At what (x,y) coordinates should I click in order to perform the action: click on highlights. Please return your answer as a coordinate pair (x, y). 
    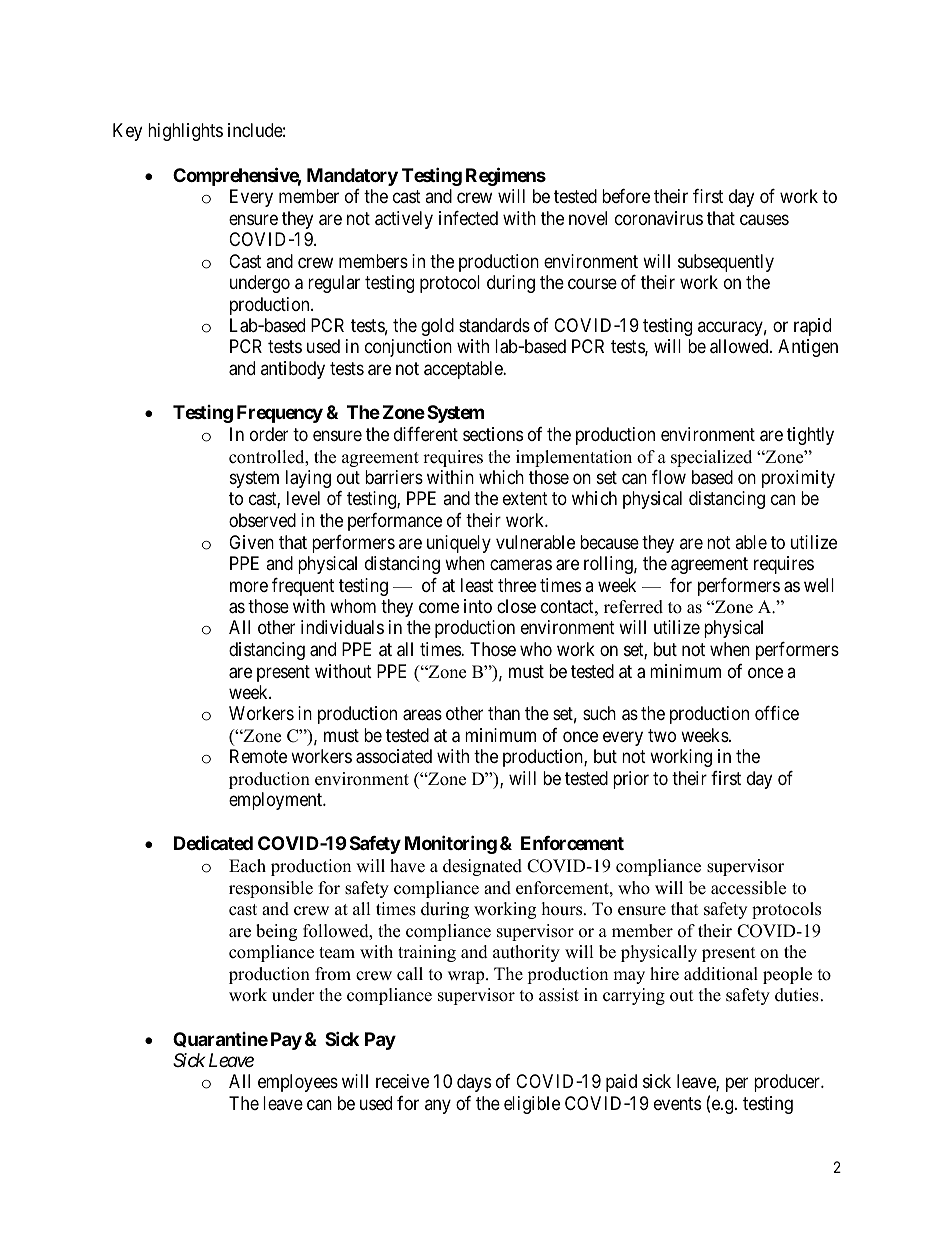
    Looking at the image, I should click on (185, 132).
